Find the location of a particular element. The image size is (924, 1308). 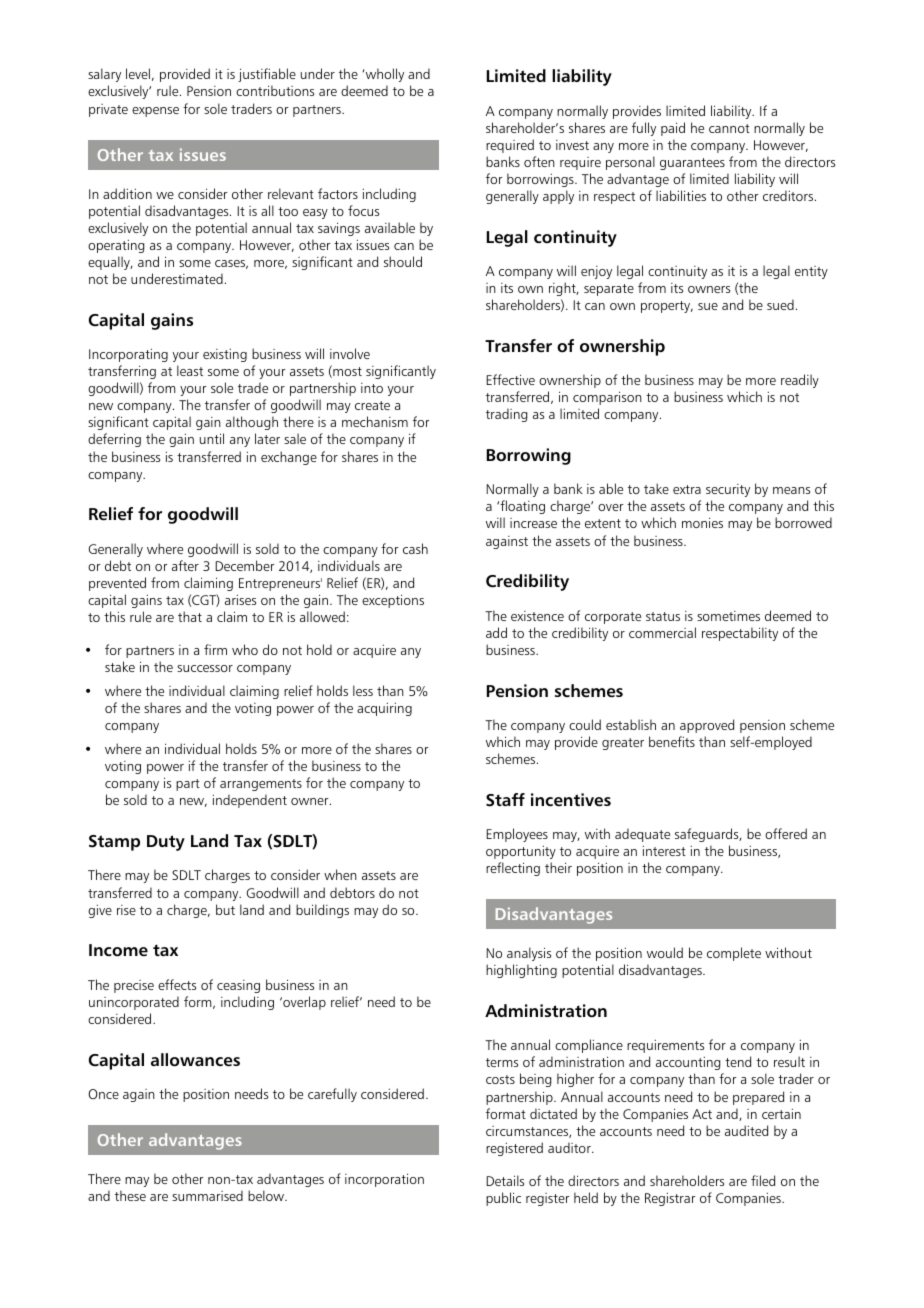

Staff is located at coordinates (505, 800).
